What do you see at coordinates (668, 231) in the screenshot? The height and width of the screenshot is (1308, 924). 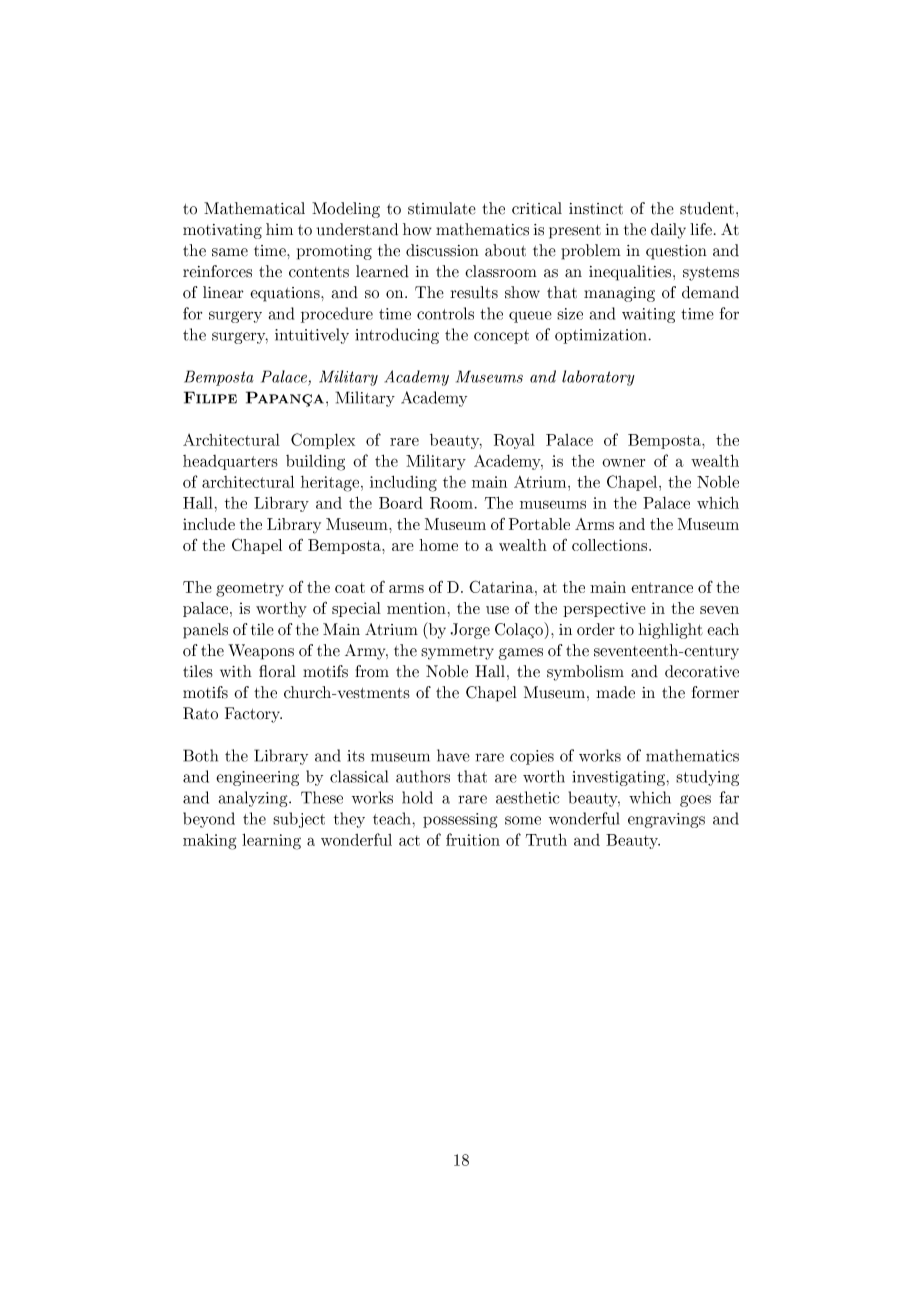 I see `daily` at bounding box center [668, 231].
